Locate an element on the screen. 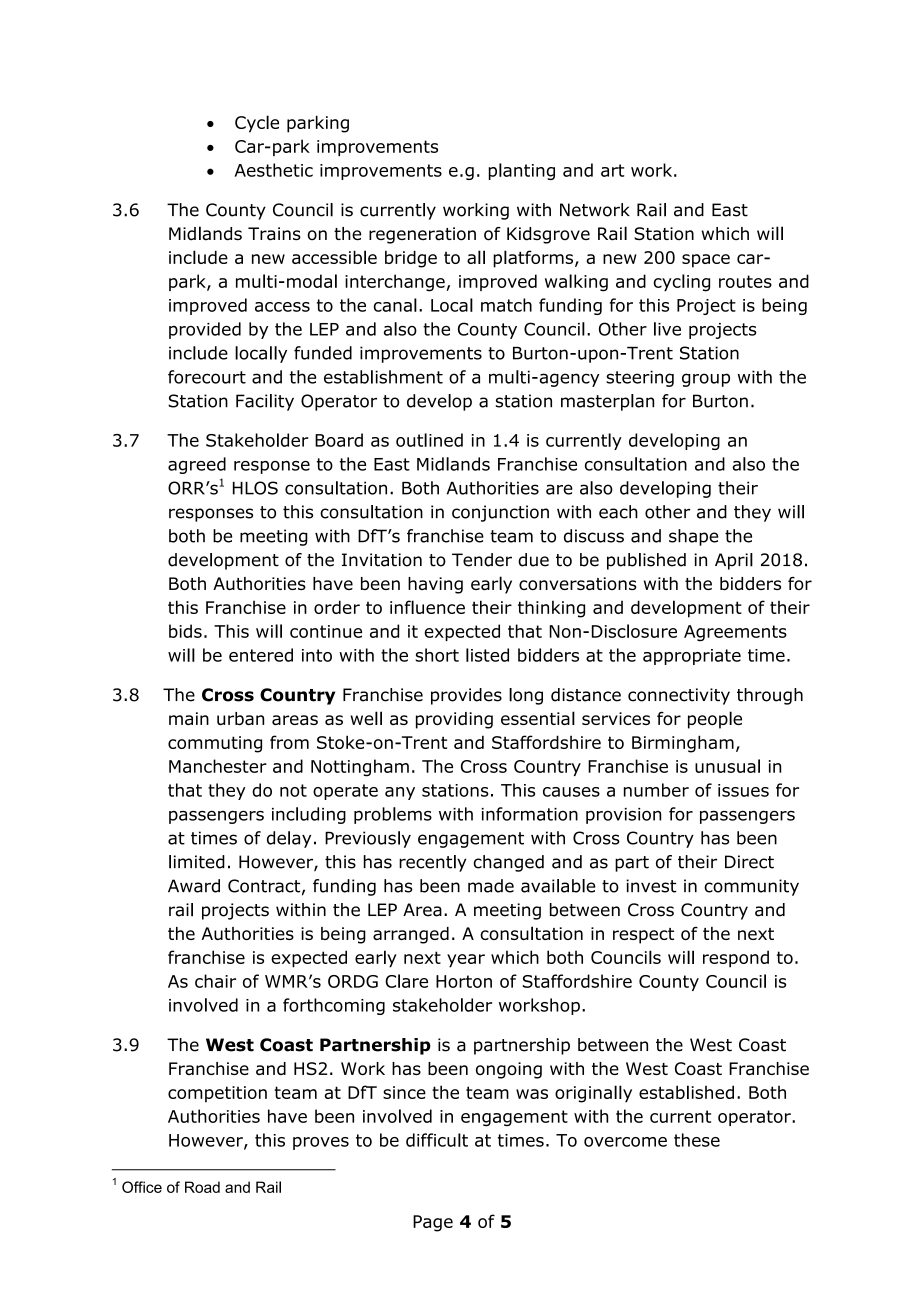 This screenshot has height=1308, width=924. these is located at coordinates (697, 1140).
